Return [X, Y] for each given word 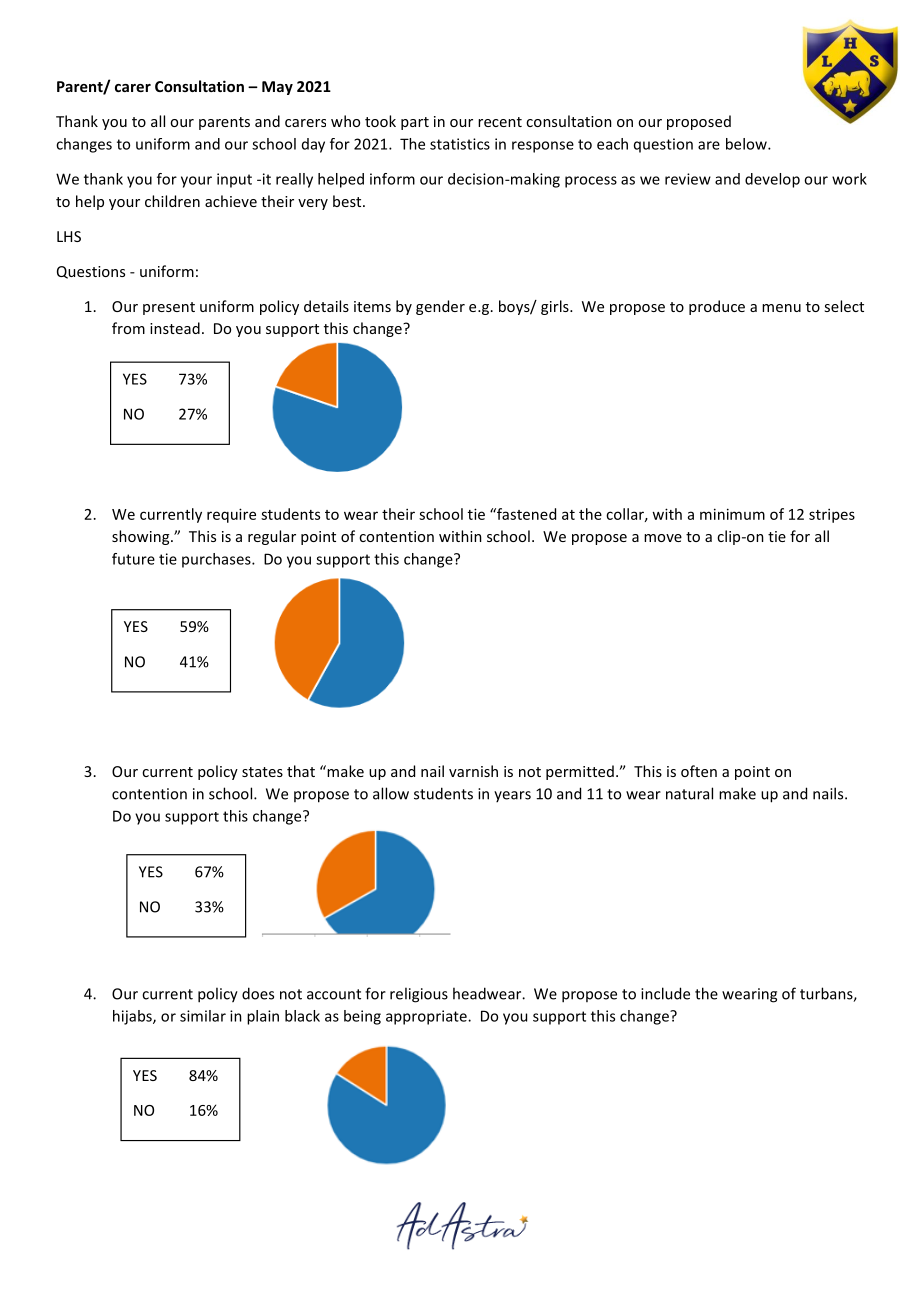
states [262, 772]
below [747, 144]
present [169, 308]
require [231, 515]
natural [689, 793]
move [663, 538]
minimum [732, 514]
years [512, 796]
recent [500, 122]
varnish [473, 771]
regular [272, 537]
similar [203, 1016]
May [277, 88]
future [133, 559]
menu [781, 308]
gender [440, 307]
